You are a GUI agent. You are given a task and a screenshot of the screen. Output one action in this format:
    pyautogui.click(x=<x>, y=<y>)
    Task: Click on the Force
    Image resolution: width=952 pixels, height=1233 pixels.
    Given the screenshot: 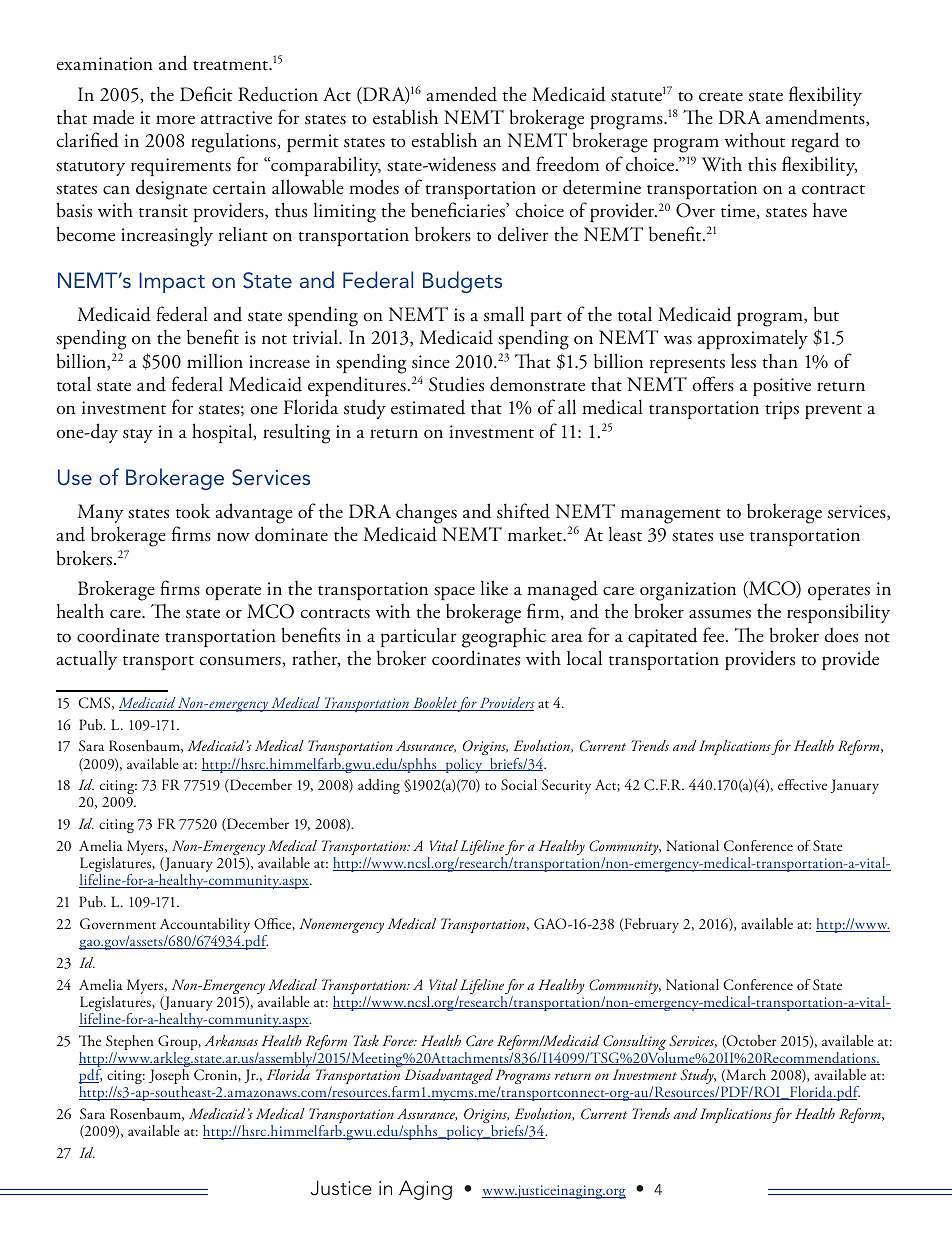 What is the action you would take?
    pyautogui.click(x=399, y=1040)
